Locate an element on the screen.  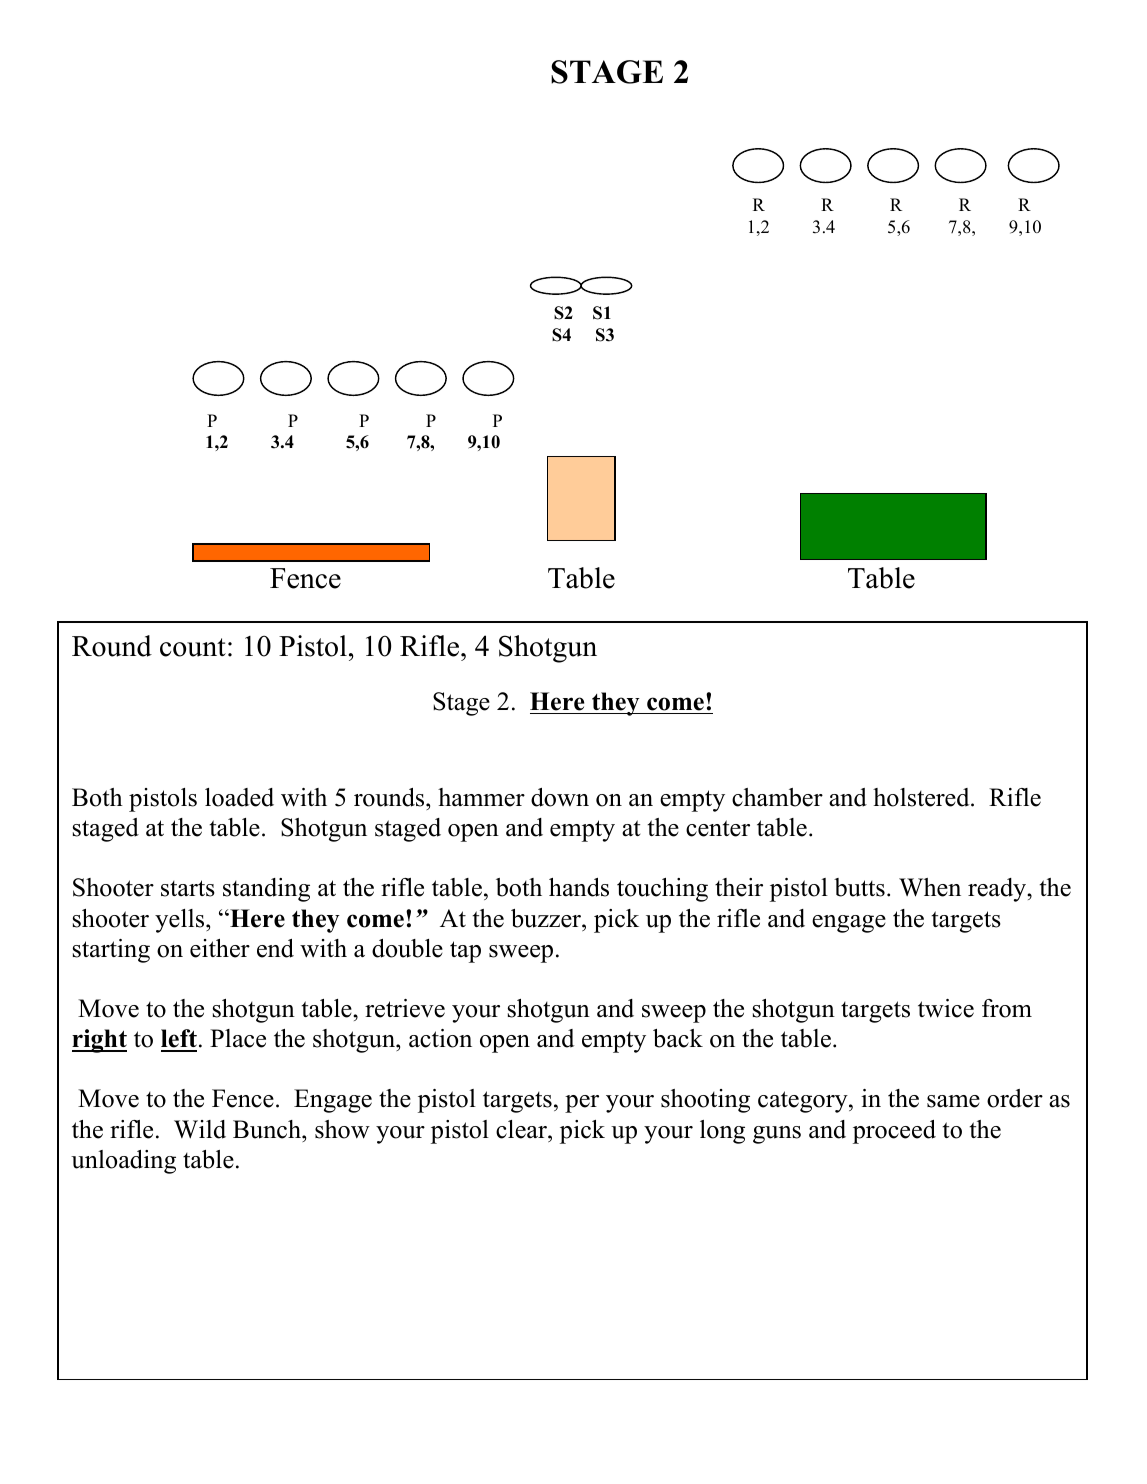
clear is located at coordinates (522, 1129).
